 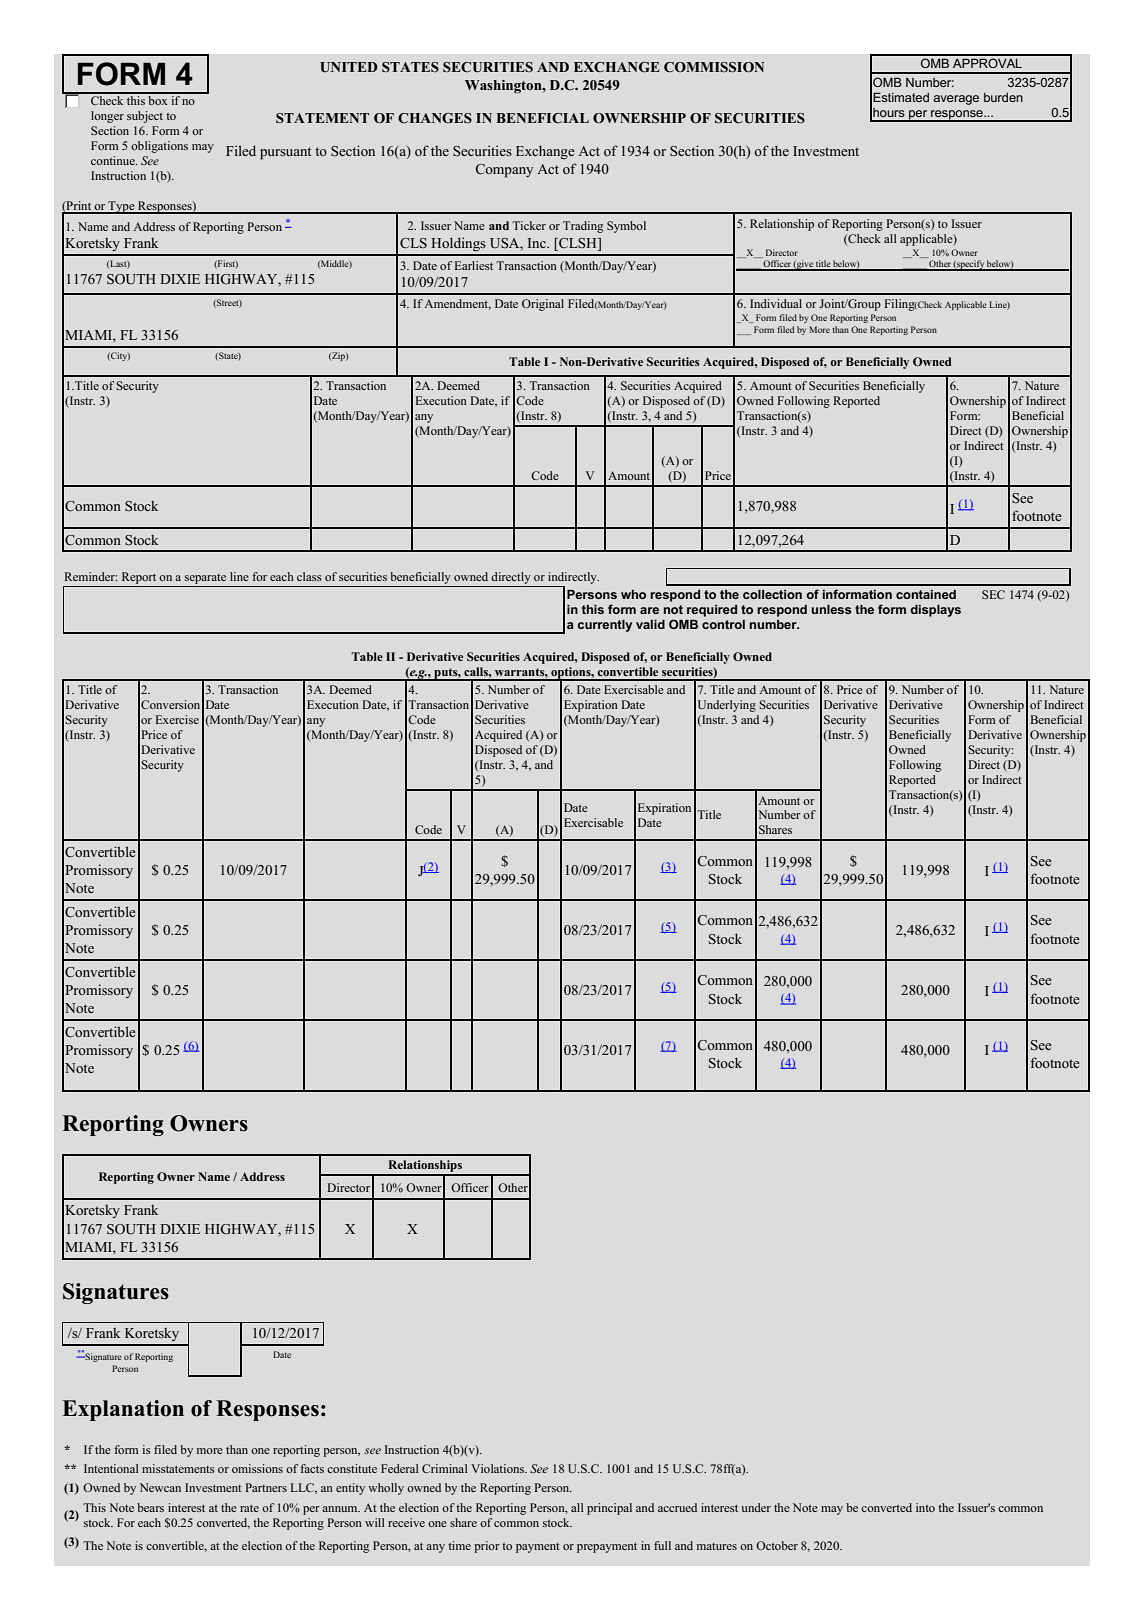 What do you see at coordinates (177, 719) in the screenshot?
I see `Exercise` at bounding box center [177, 719].
